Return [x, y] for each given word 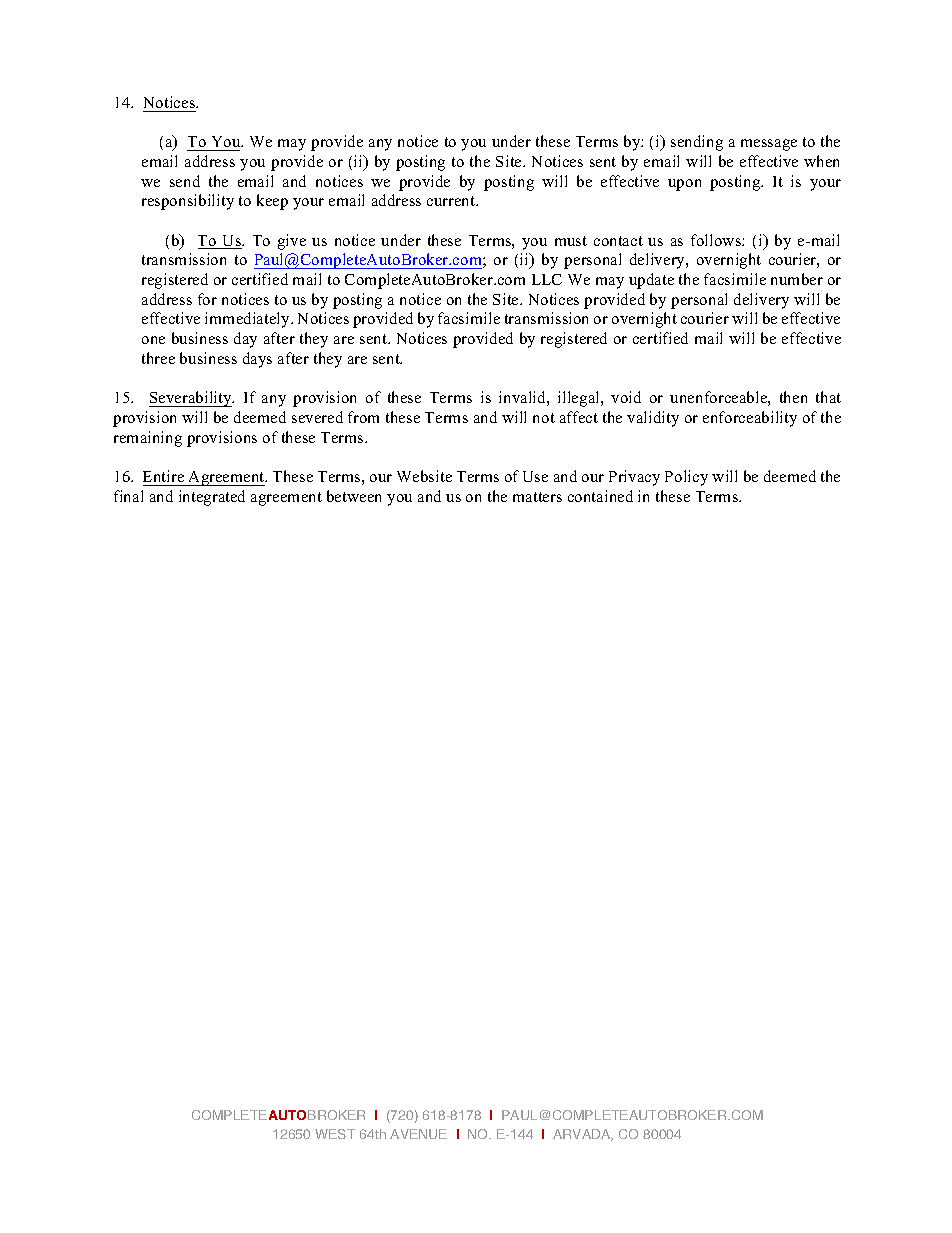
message [769, 145]
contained [600, 496]
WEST [335, 1134]
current [452, 201]
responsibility [188, 202]
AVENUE [418, 1134]
